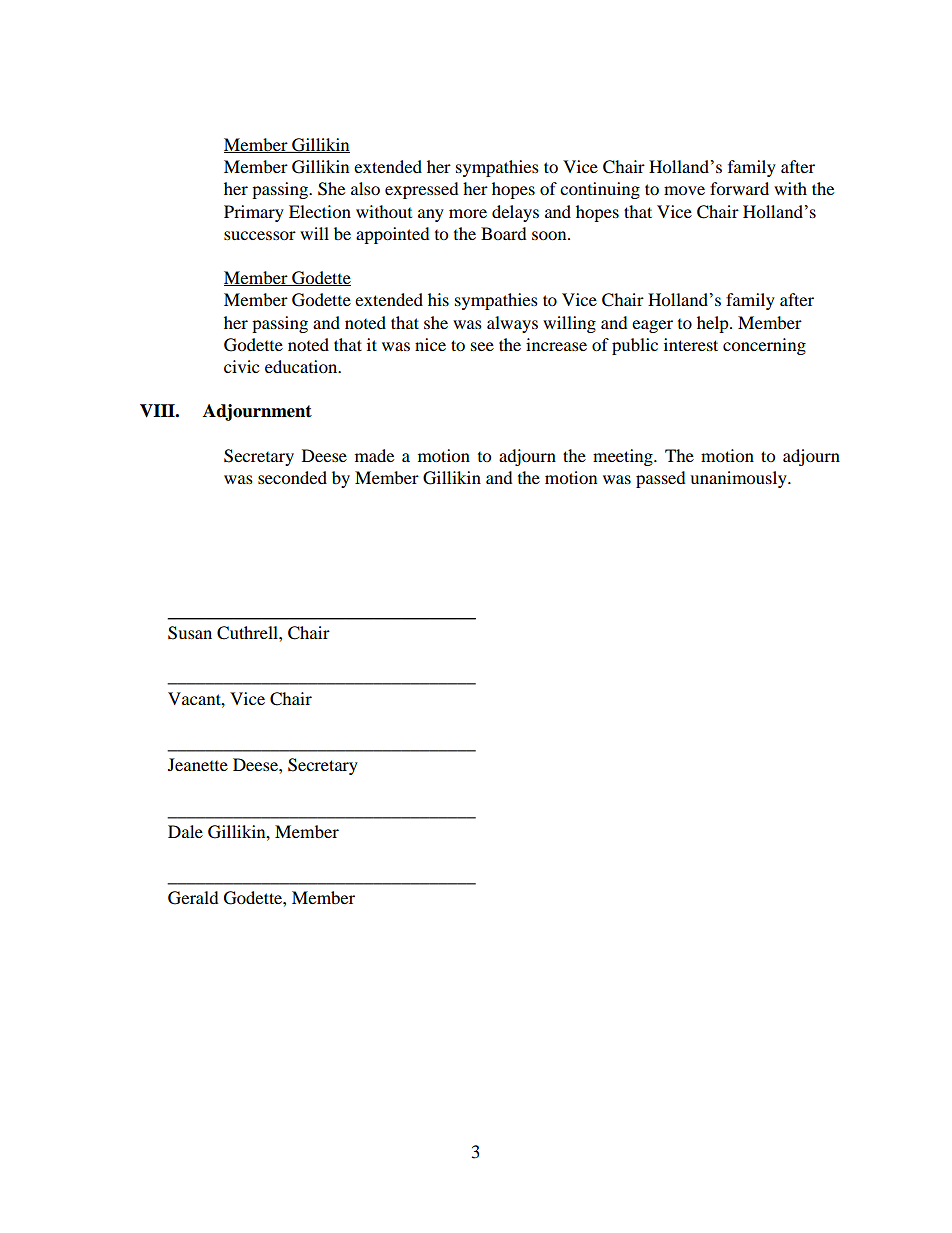 This screenshot has width=952, height=1233. What do you see at coordinates (661, 479) in the screenshot?
I see `passed` at bounding box center [661, 479].
